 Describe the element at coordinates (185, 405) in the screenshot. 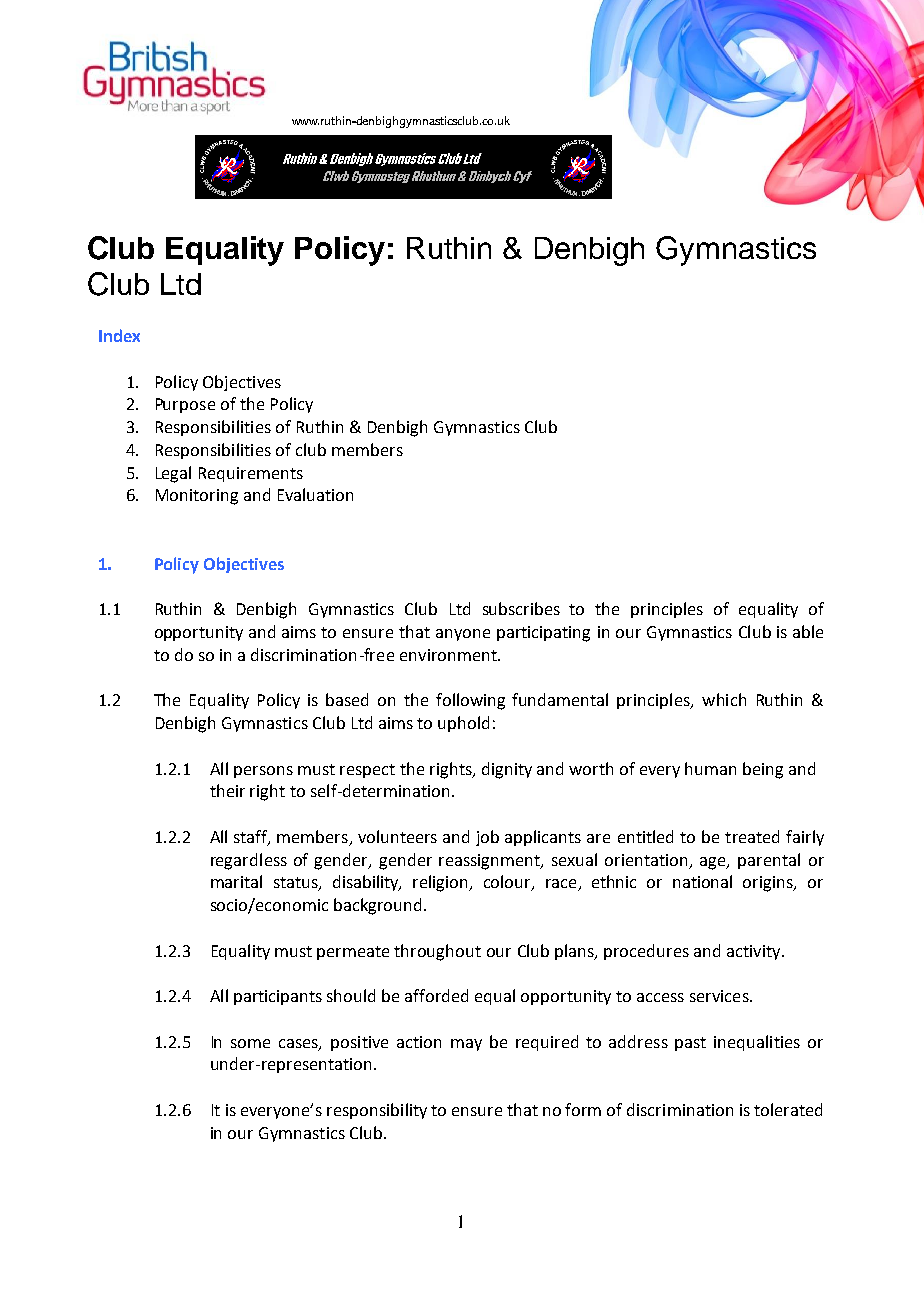

I see `Purpose` at that location.
